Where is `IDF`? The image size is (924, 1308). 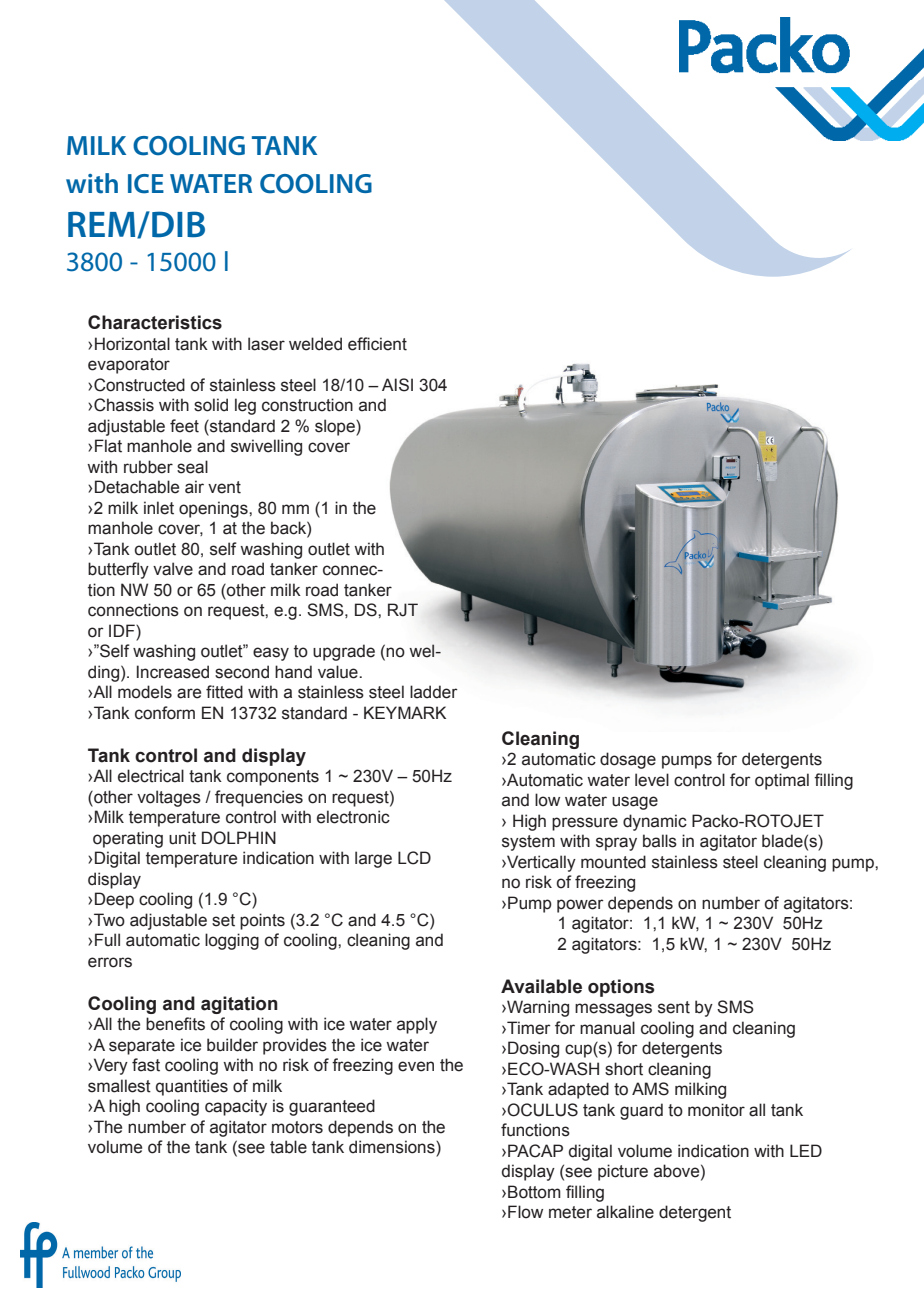
IDF is located at coordinates (123, 630).
